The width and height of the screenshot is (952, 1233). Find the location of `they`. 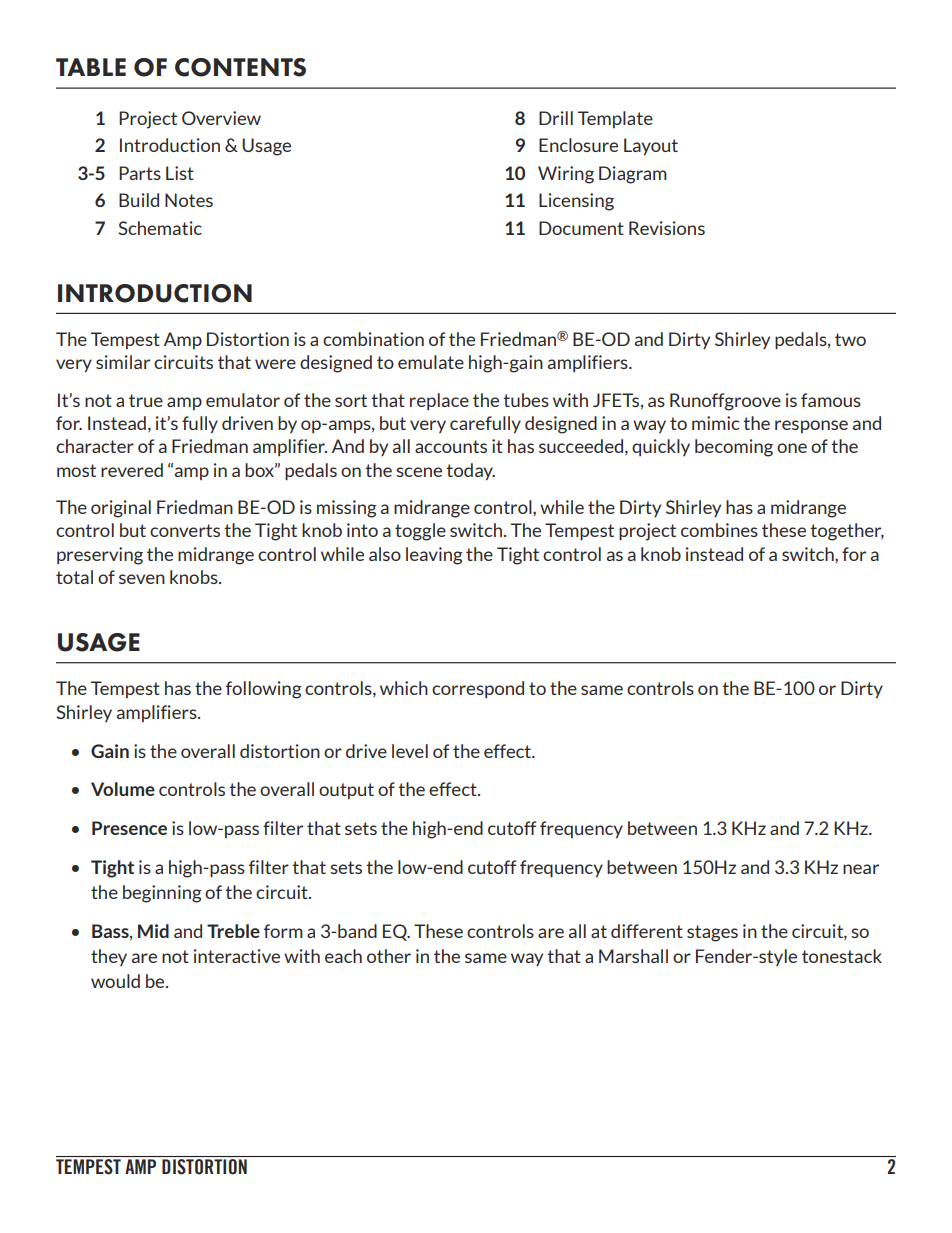

they is located at coordinates (109, 957).
